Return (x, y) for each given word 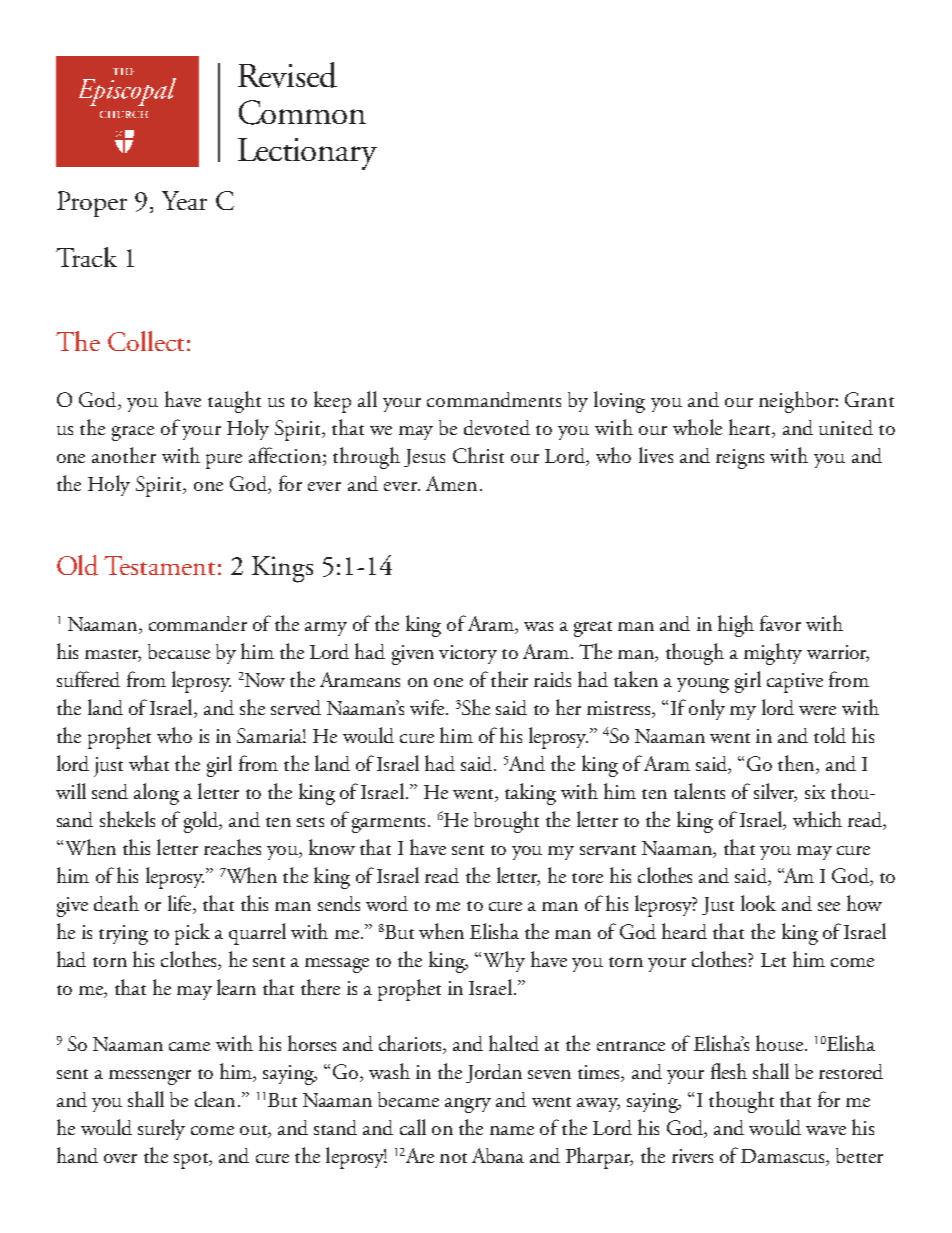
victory (468, 654)
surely (161, 1129)
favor (780, 623)
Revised (287, 75)
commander (198, 623)
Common (302, 112)
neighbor (797, 402)
